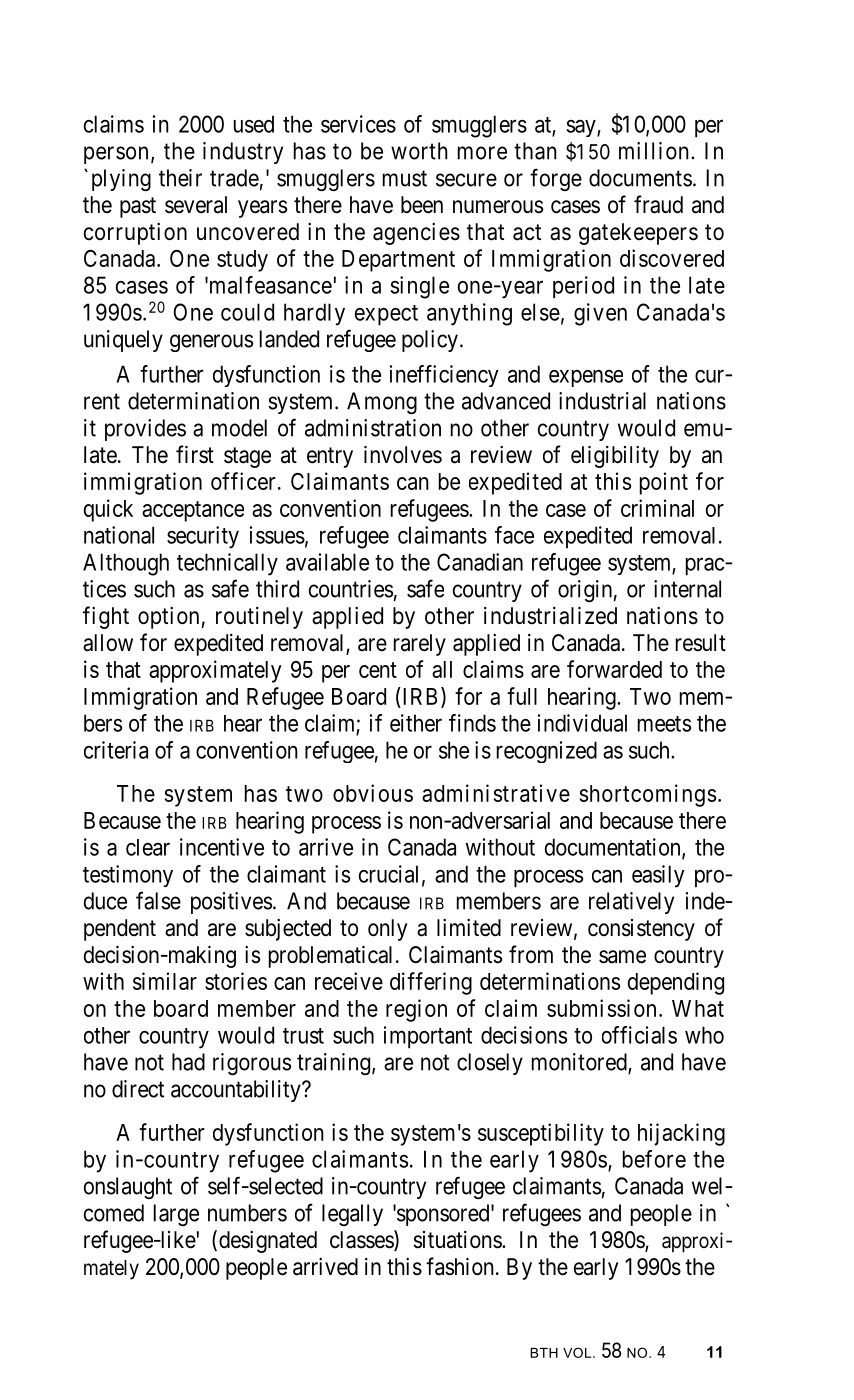 The height and width of the screenshot is (1400, 854). Describe the element at coordinates (128, 1188) in the screenshot. I see `onslaught` at that location.
